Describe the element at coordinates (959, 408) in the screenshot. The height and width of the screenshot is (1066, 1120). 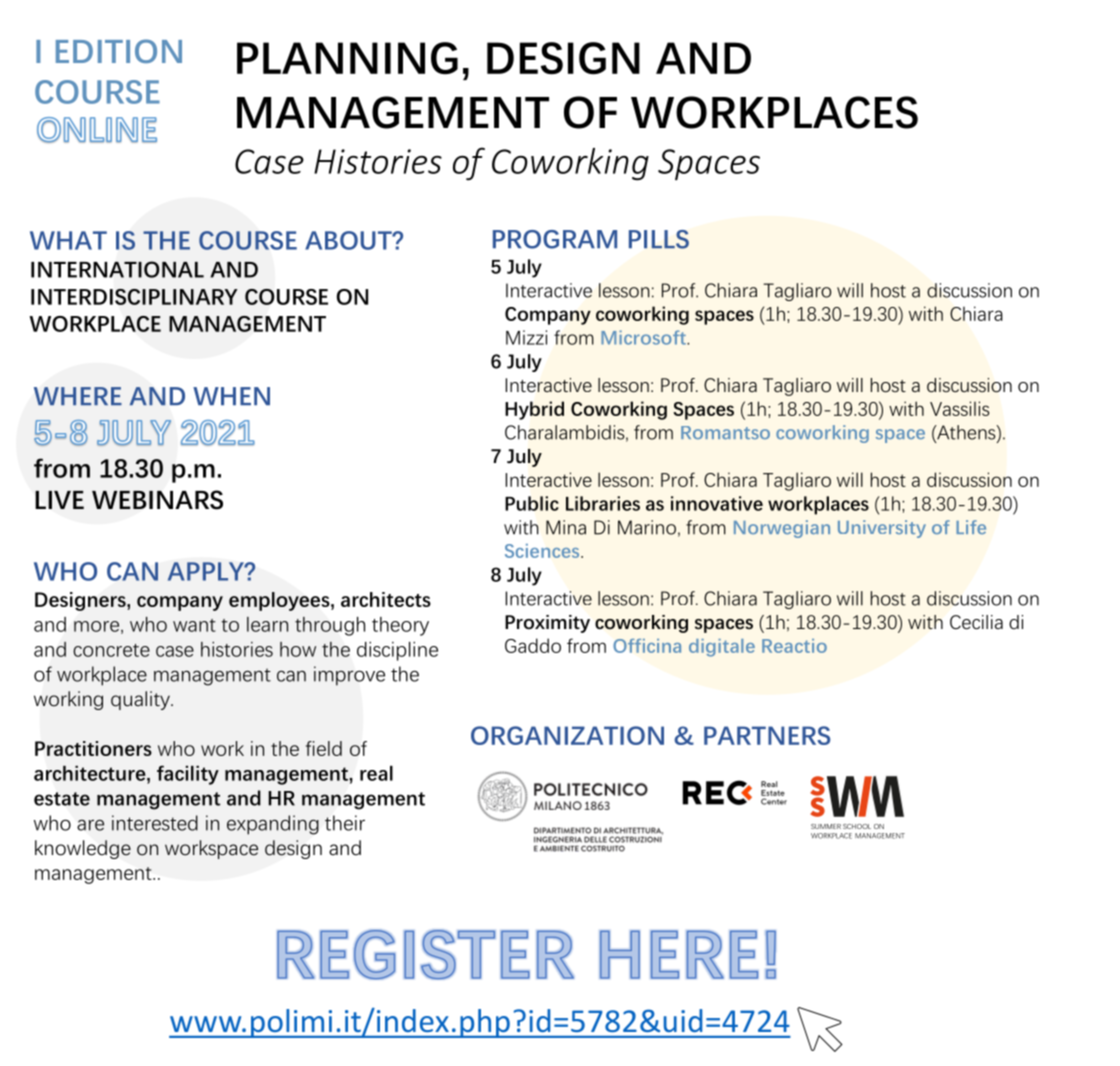
I see `Vassilis` at that location.
